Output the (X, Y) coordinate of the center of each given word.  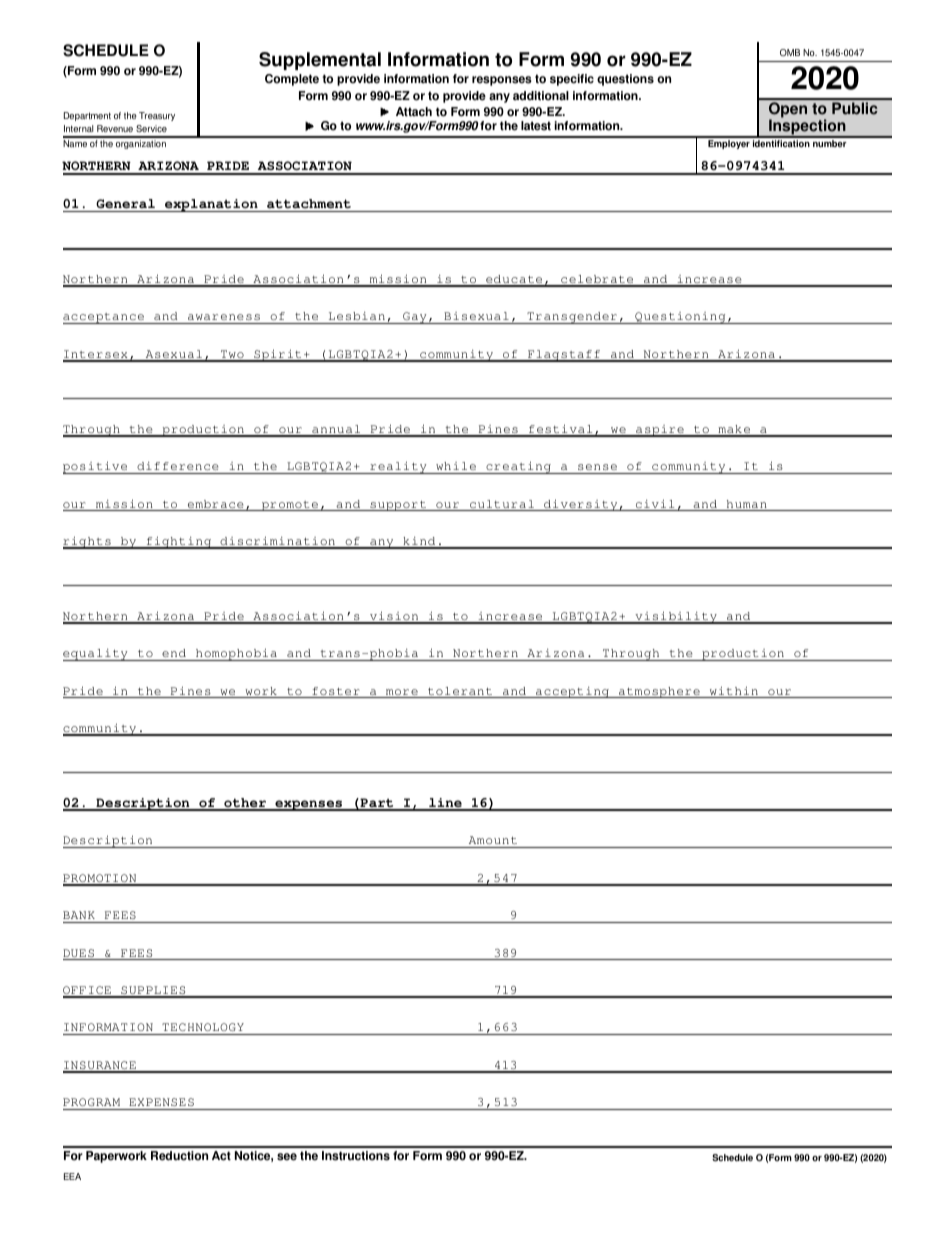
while (456, 466)
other (245, 804)
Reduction (179, 1156)
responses (502, 81)
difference (178, 466)
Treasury (157, 116)
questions (625, 80)
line (445, 804)
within (734, 692)
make (734, 430)
